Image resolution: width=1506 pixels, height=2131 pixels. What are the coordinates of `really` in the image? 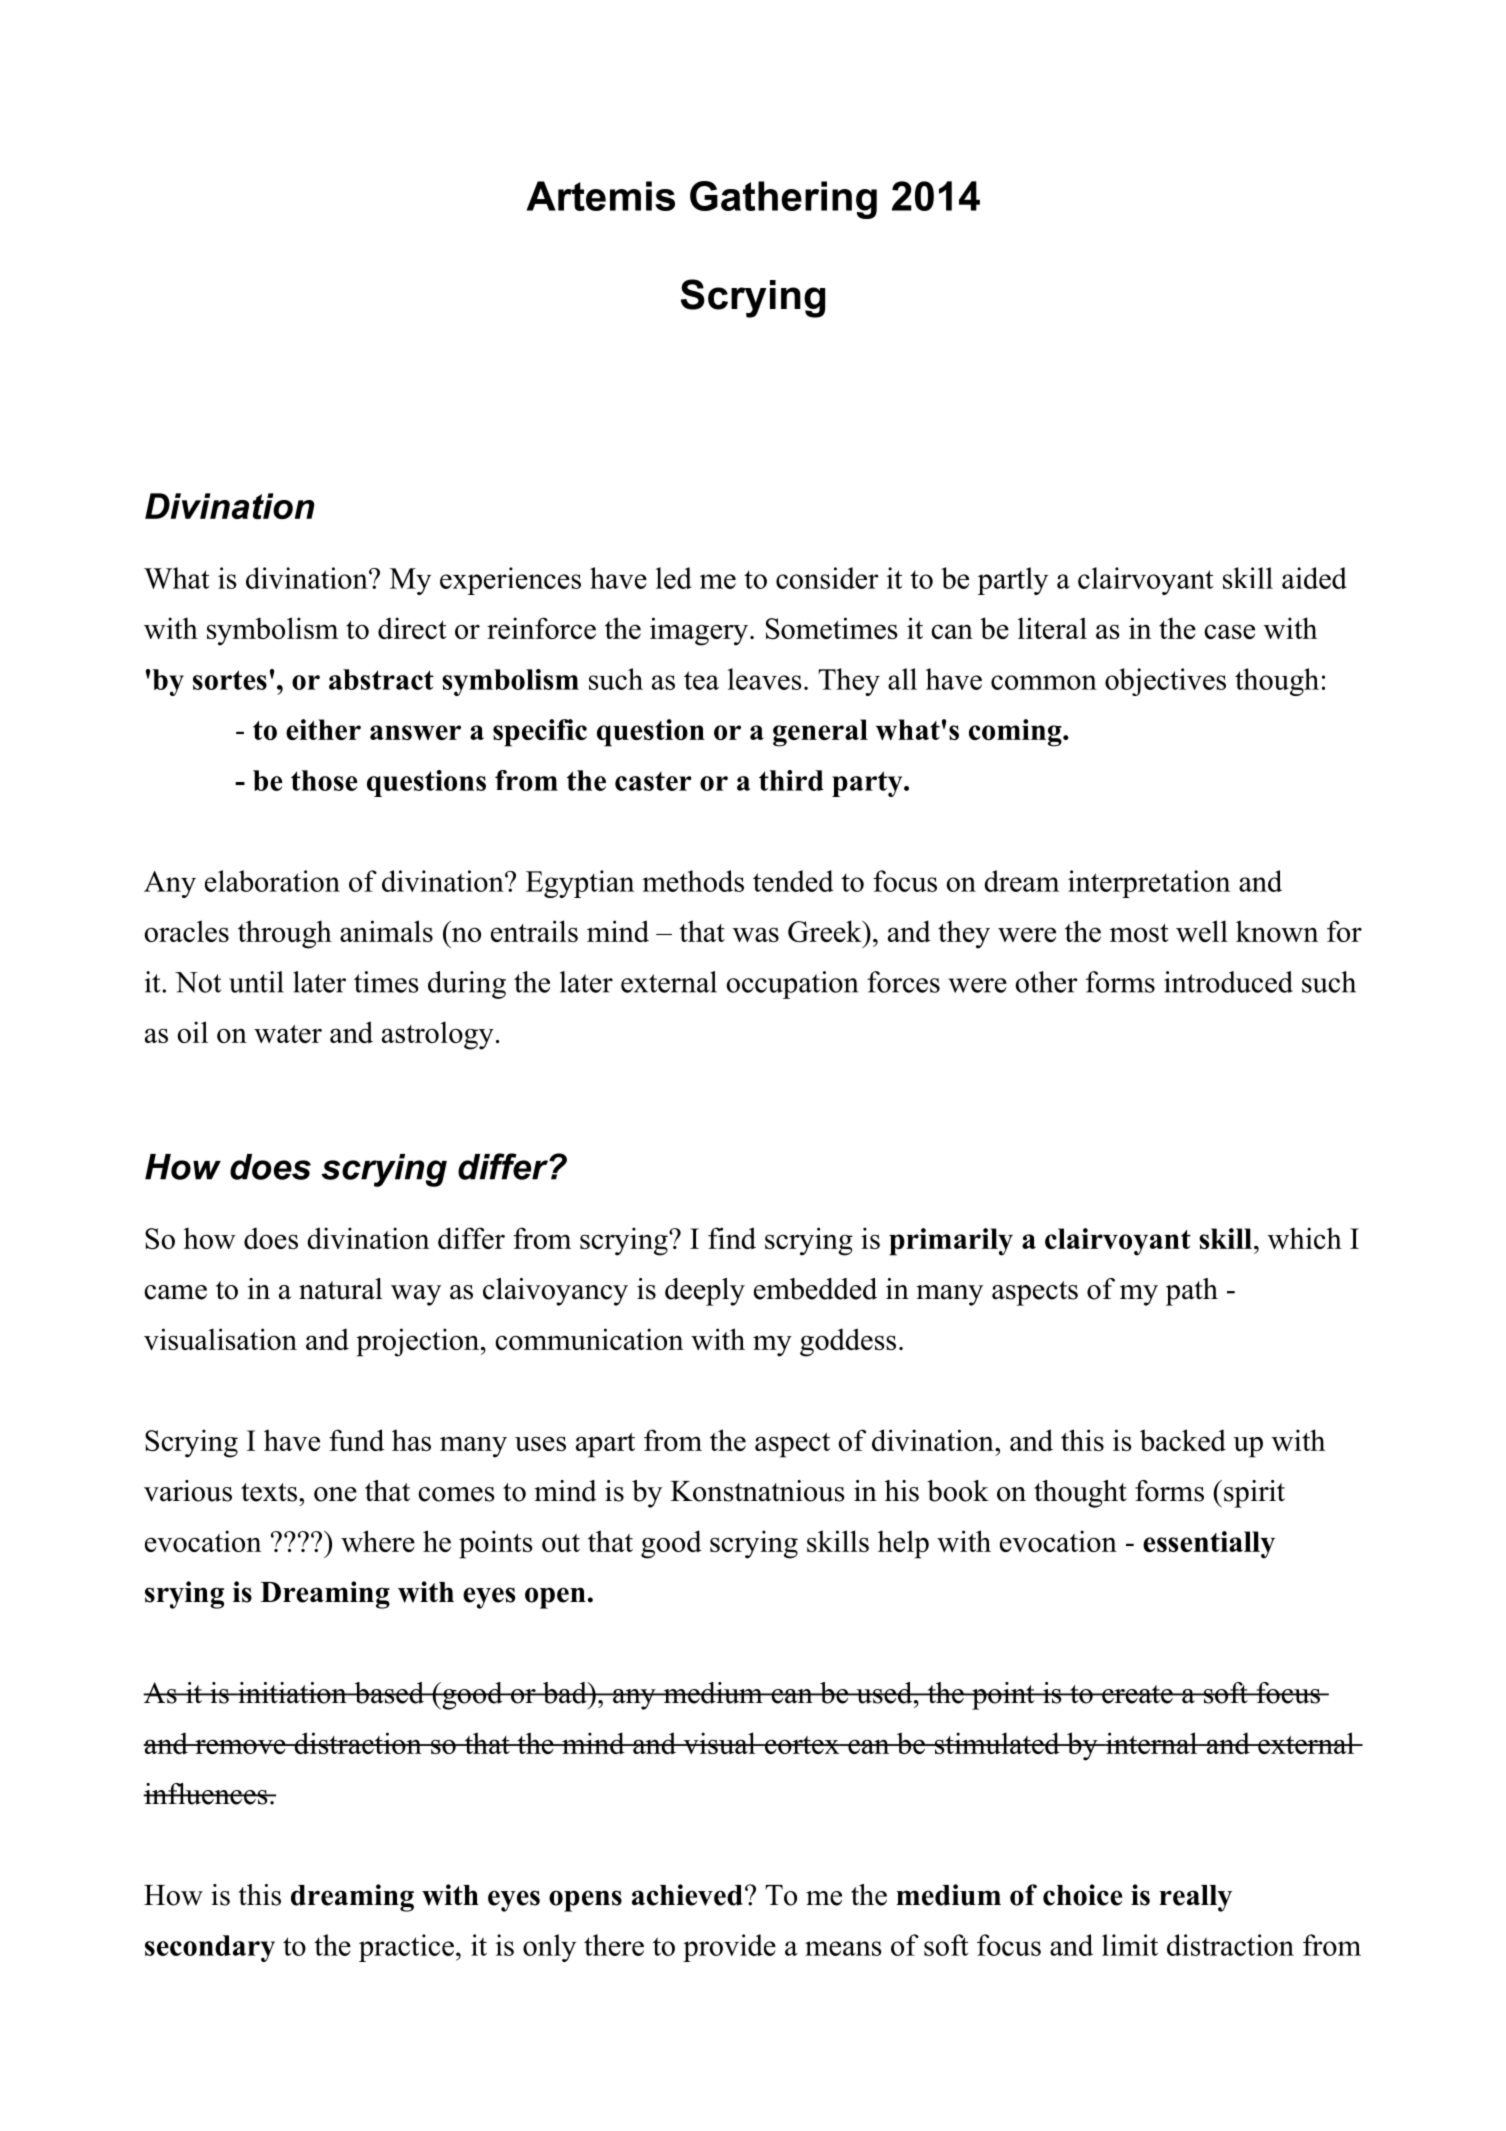 It's located at (1195, 1898).
